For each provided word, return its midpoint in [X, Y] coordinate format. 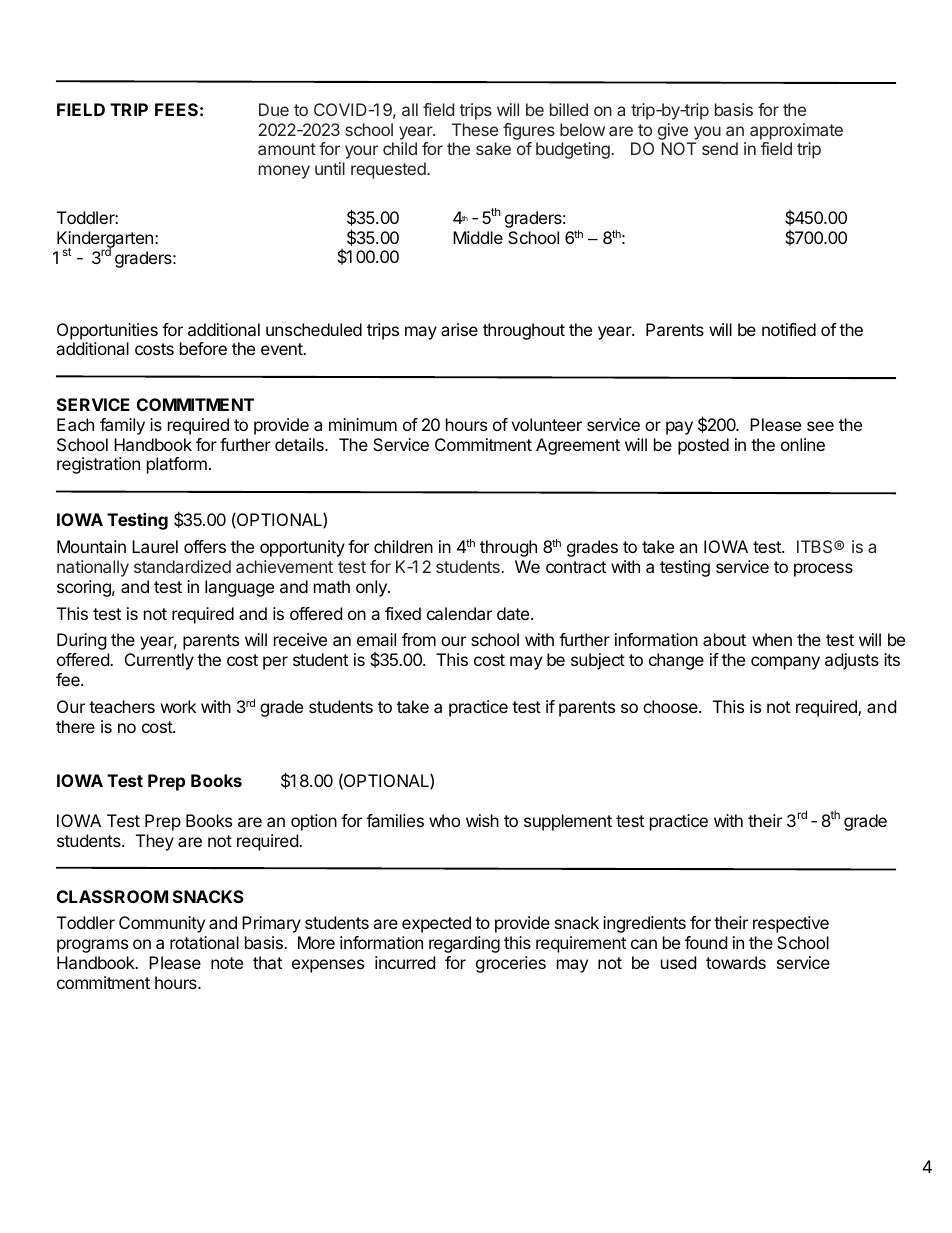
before [203, 348]
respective [791, 924]
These [475, 129]
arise [459, 329]
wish [482, 820]
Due [274, 109]
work [178, 706]
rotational [204, 942]
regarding [464, 944]
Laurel [155, 546]
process [823, 570]
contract [576, 567]
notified [789, 329]
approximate [796, 131]
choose [671, 706]
